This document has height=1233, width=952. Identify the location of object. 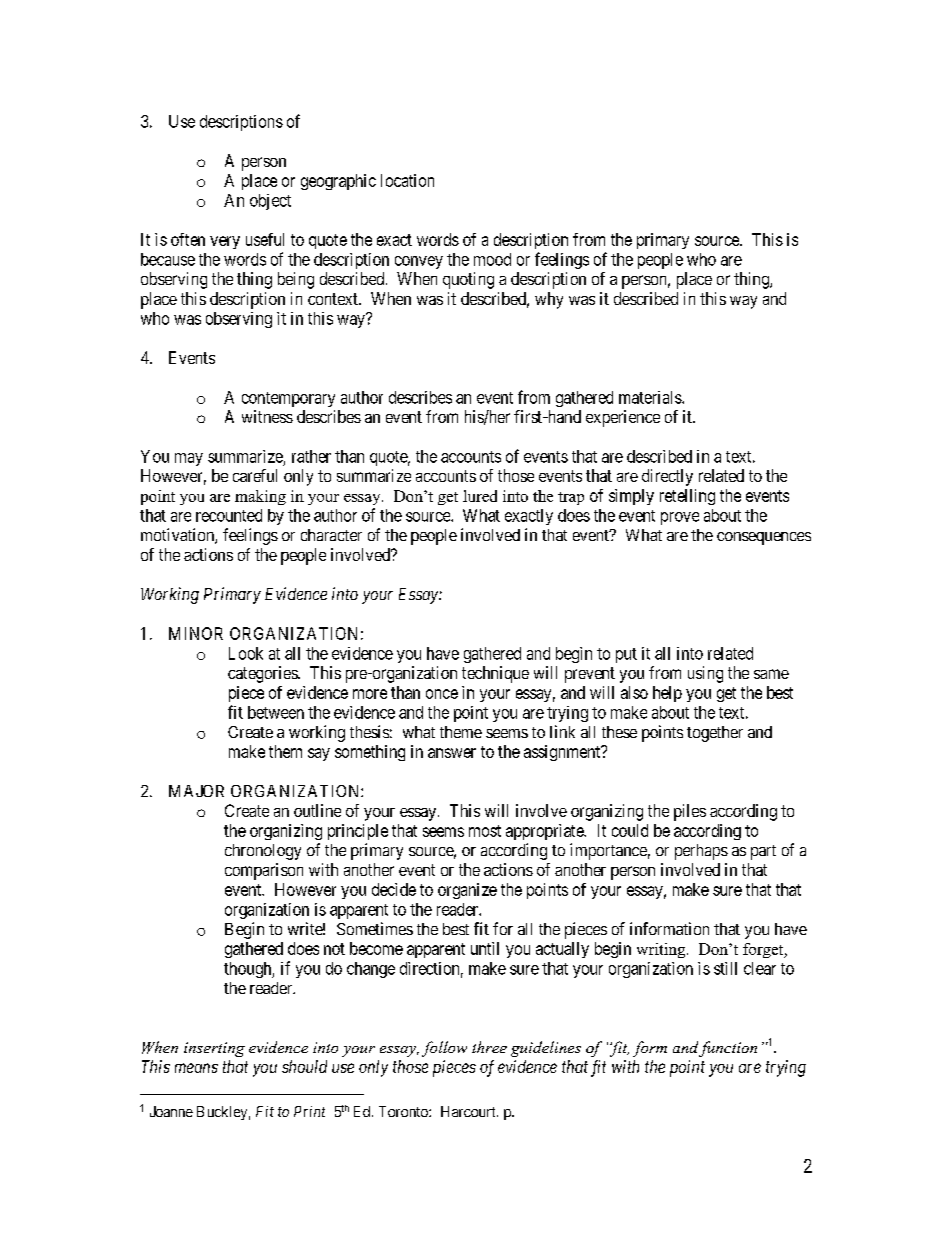
(270, 202).
